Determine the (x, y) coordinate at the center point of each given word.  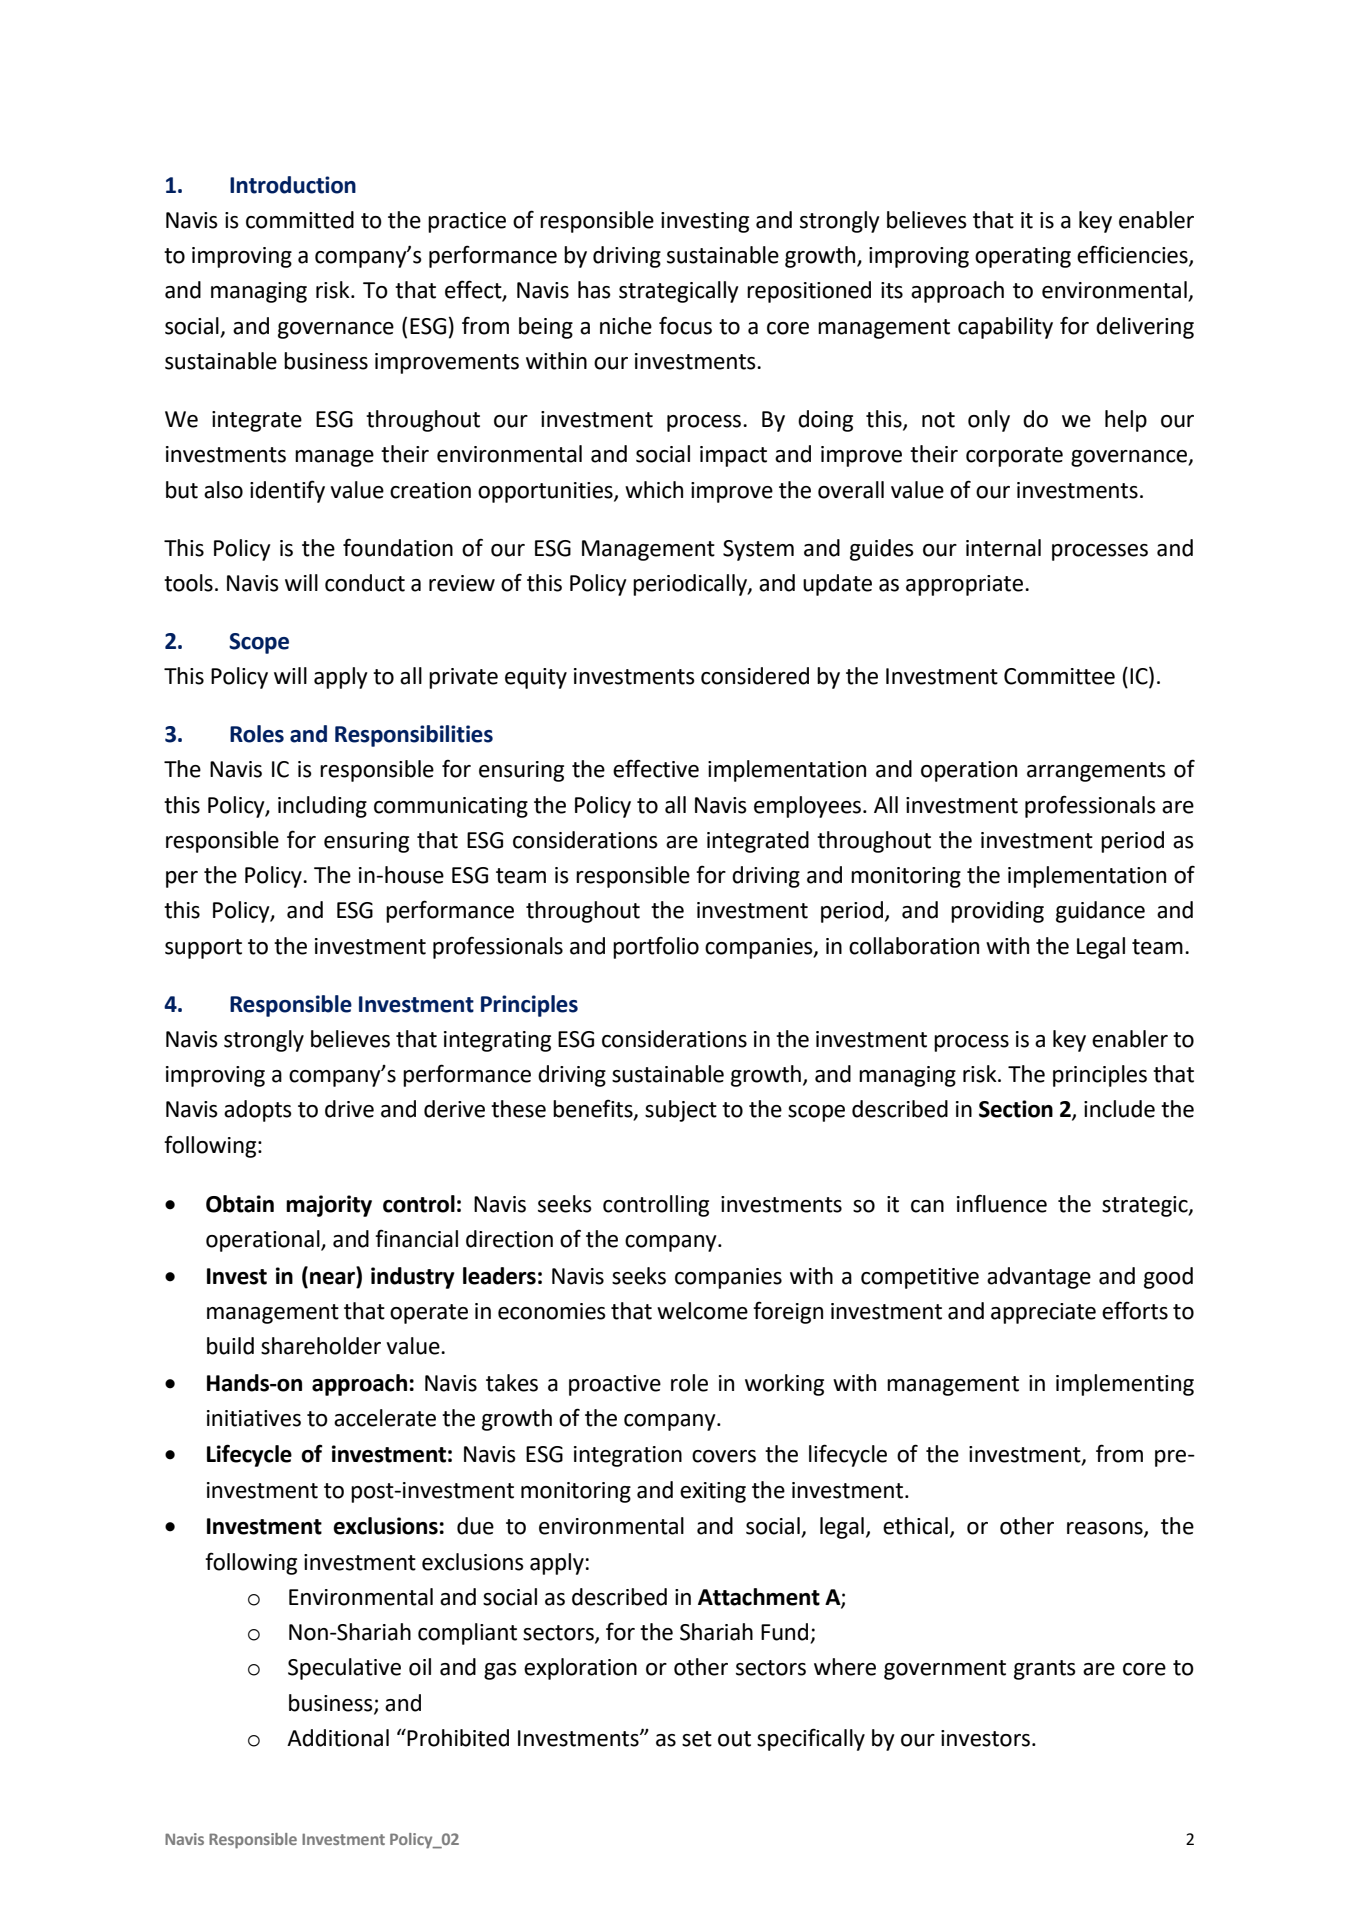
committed (300, 220)
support (203, 949)
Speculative (344, 1669)
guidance (1100, 912)
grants (1045, 1670)
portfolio (656, 947)
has (594, 290)
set (697, 1739)
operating (1023, 257)
